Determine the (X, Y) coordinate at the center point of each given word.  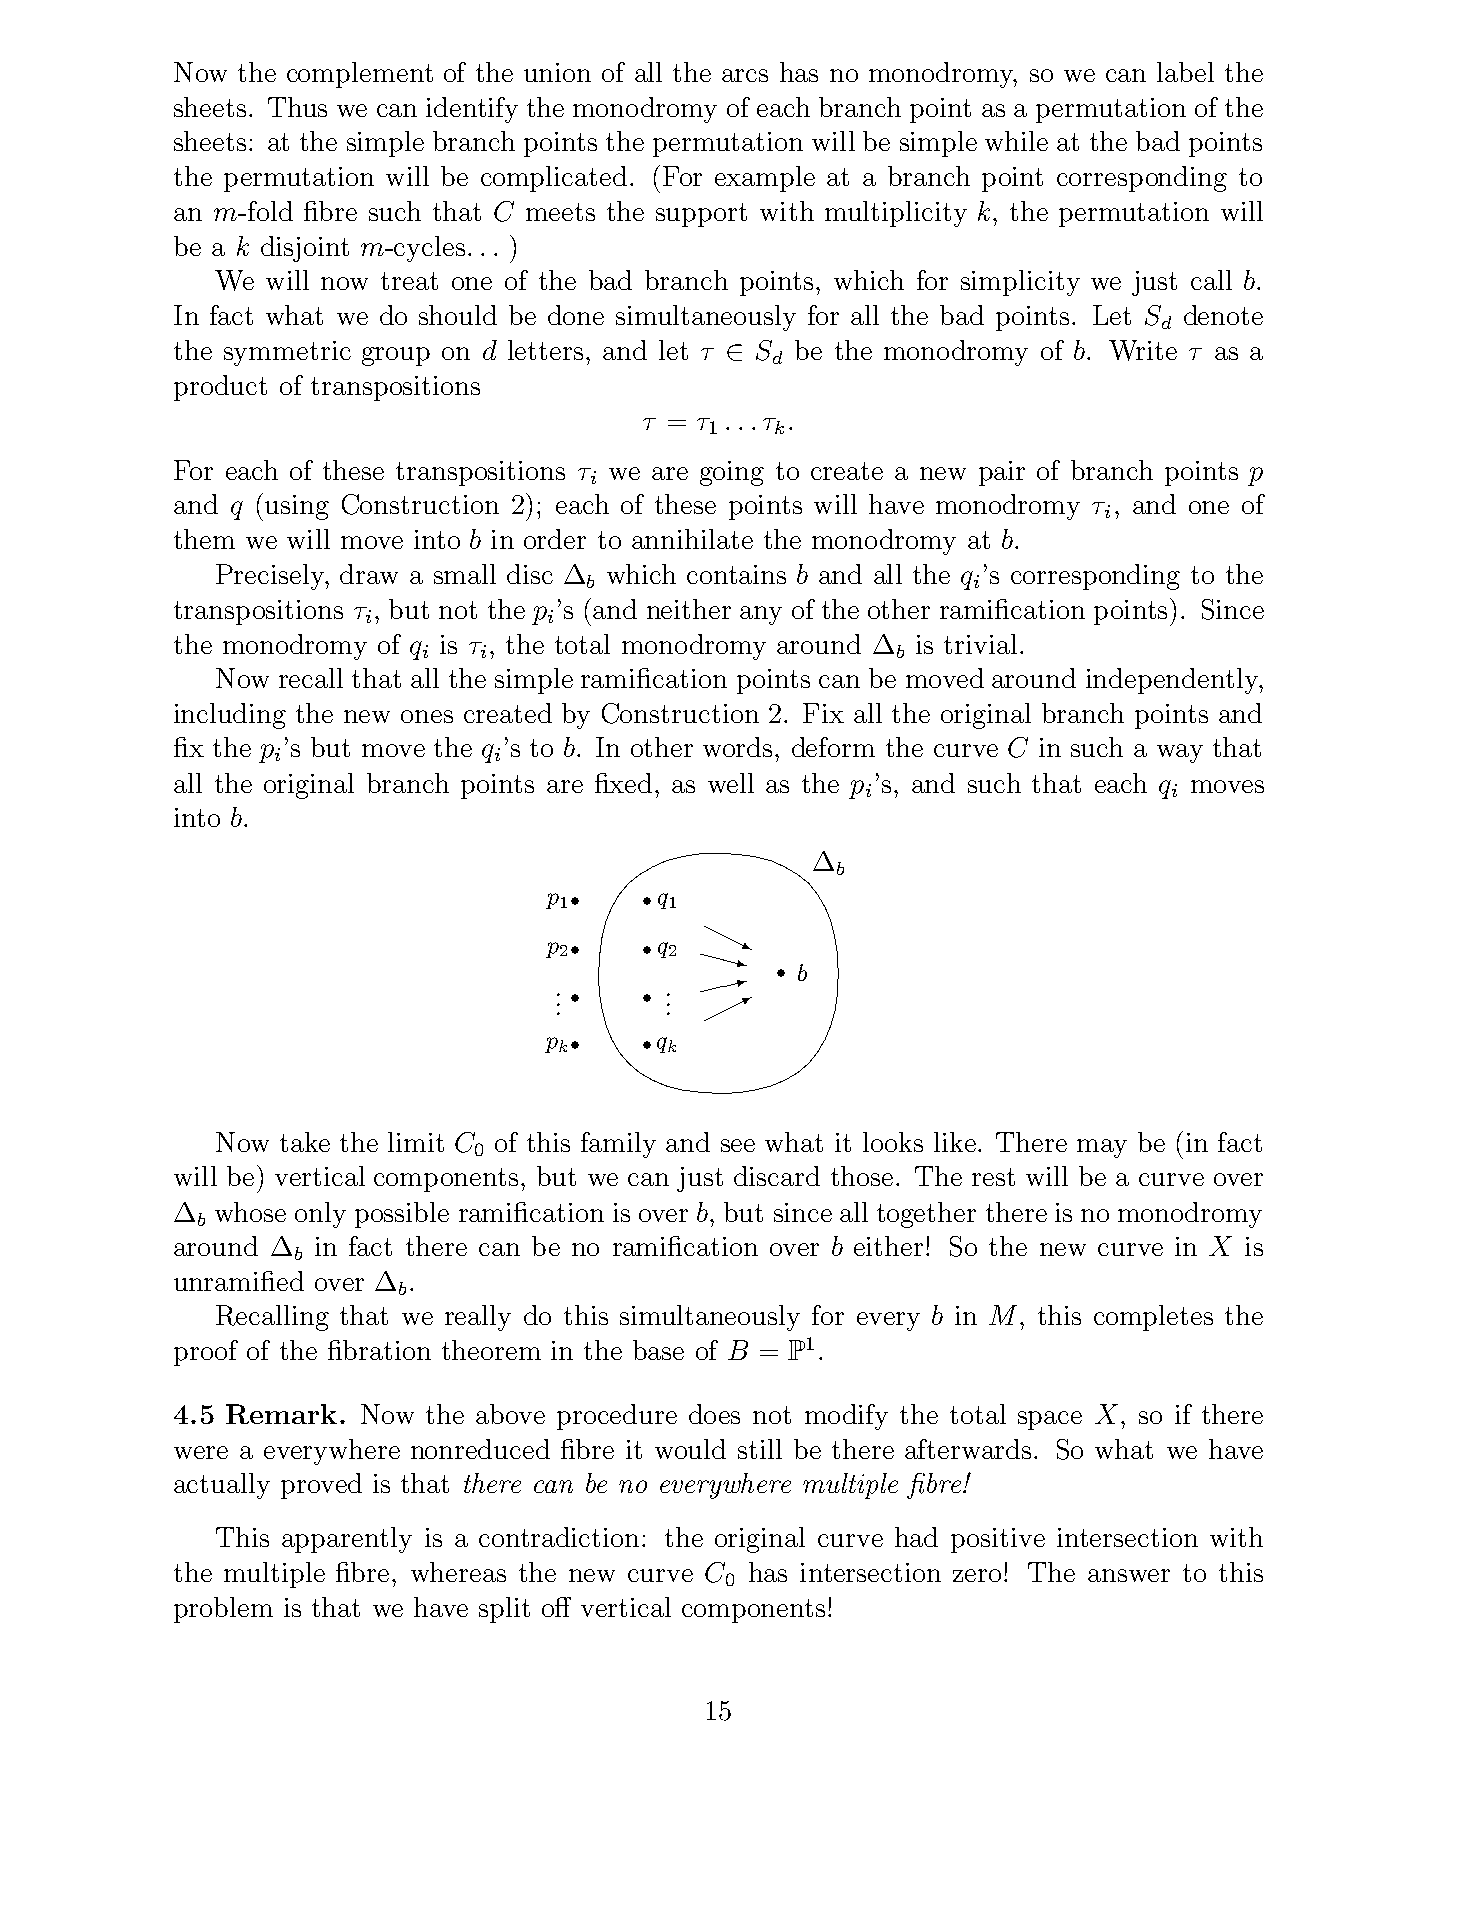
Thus (297, 107)
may (1102, 1148)
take (305, 1142)
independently (1173, 681)
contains (736, 574)
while (1016, 141)
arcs (745, 75)
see (738, 1145)
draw (369, 574)
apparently (347, 1540)
